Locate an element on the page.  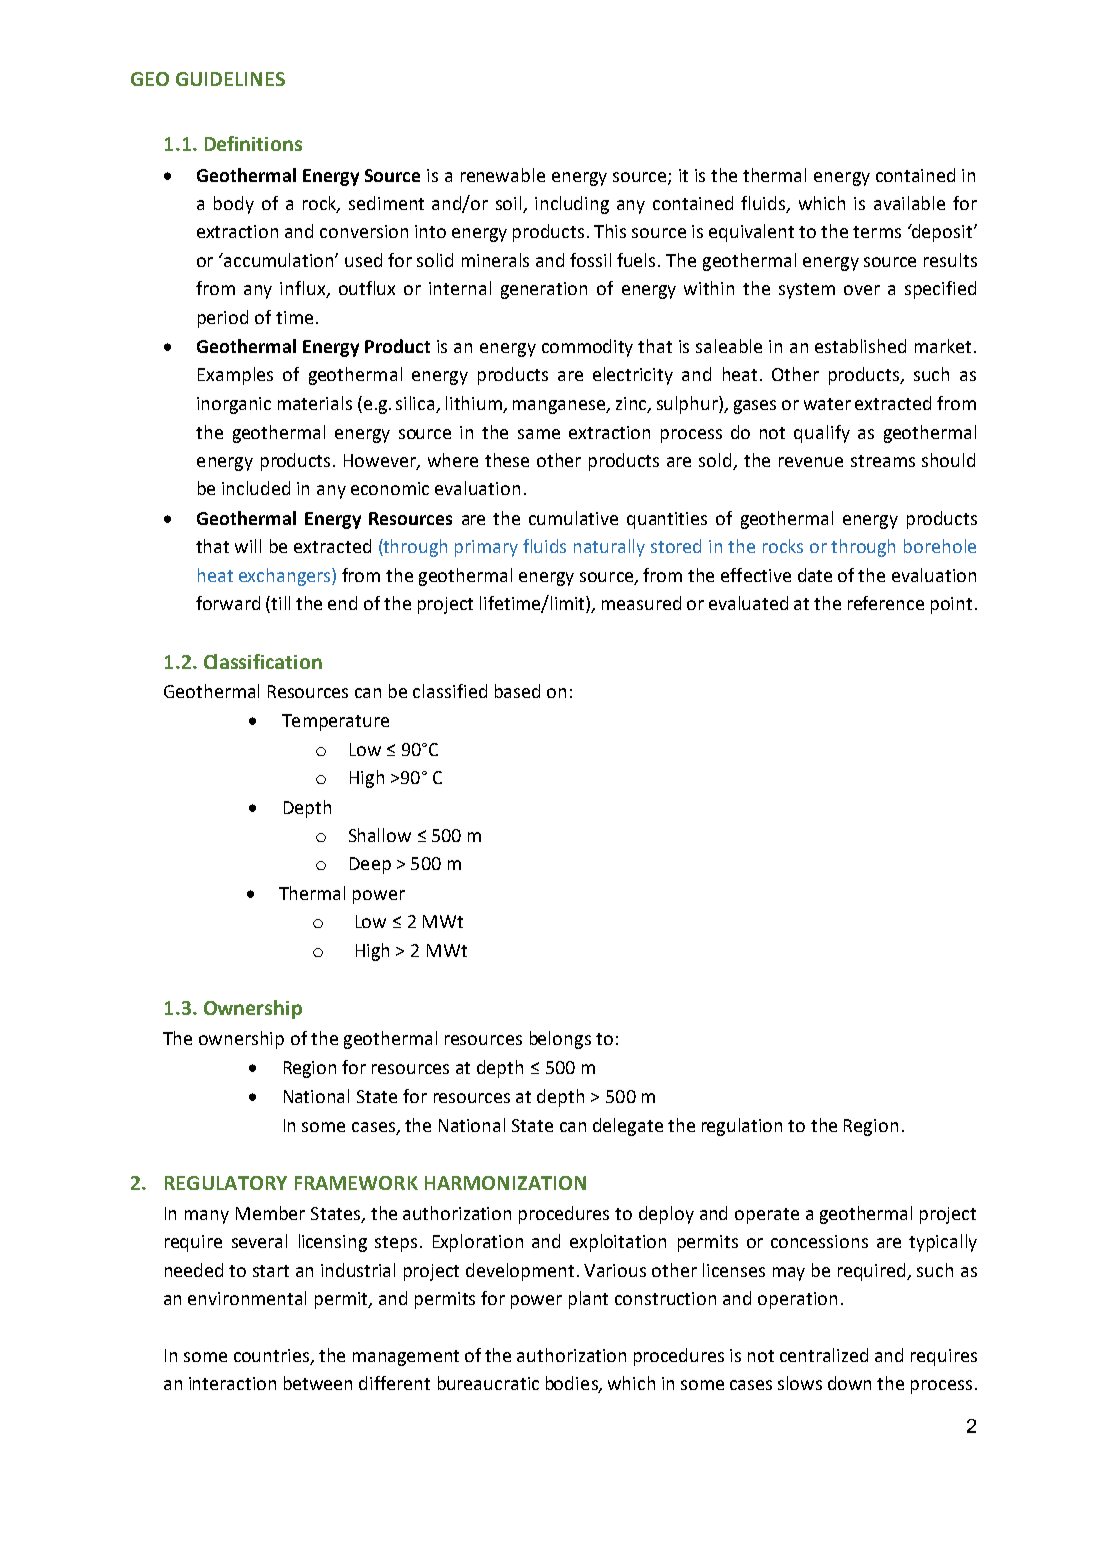
Definitions is located at coordinates (253, 143).
